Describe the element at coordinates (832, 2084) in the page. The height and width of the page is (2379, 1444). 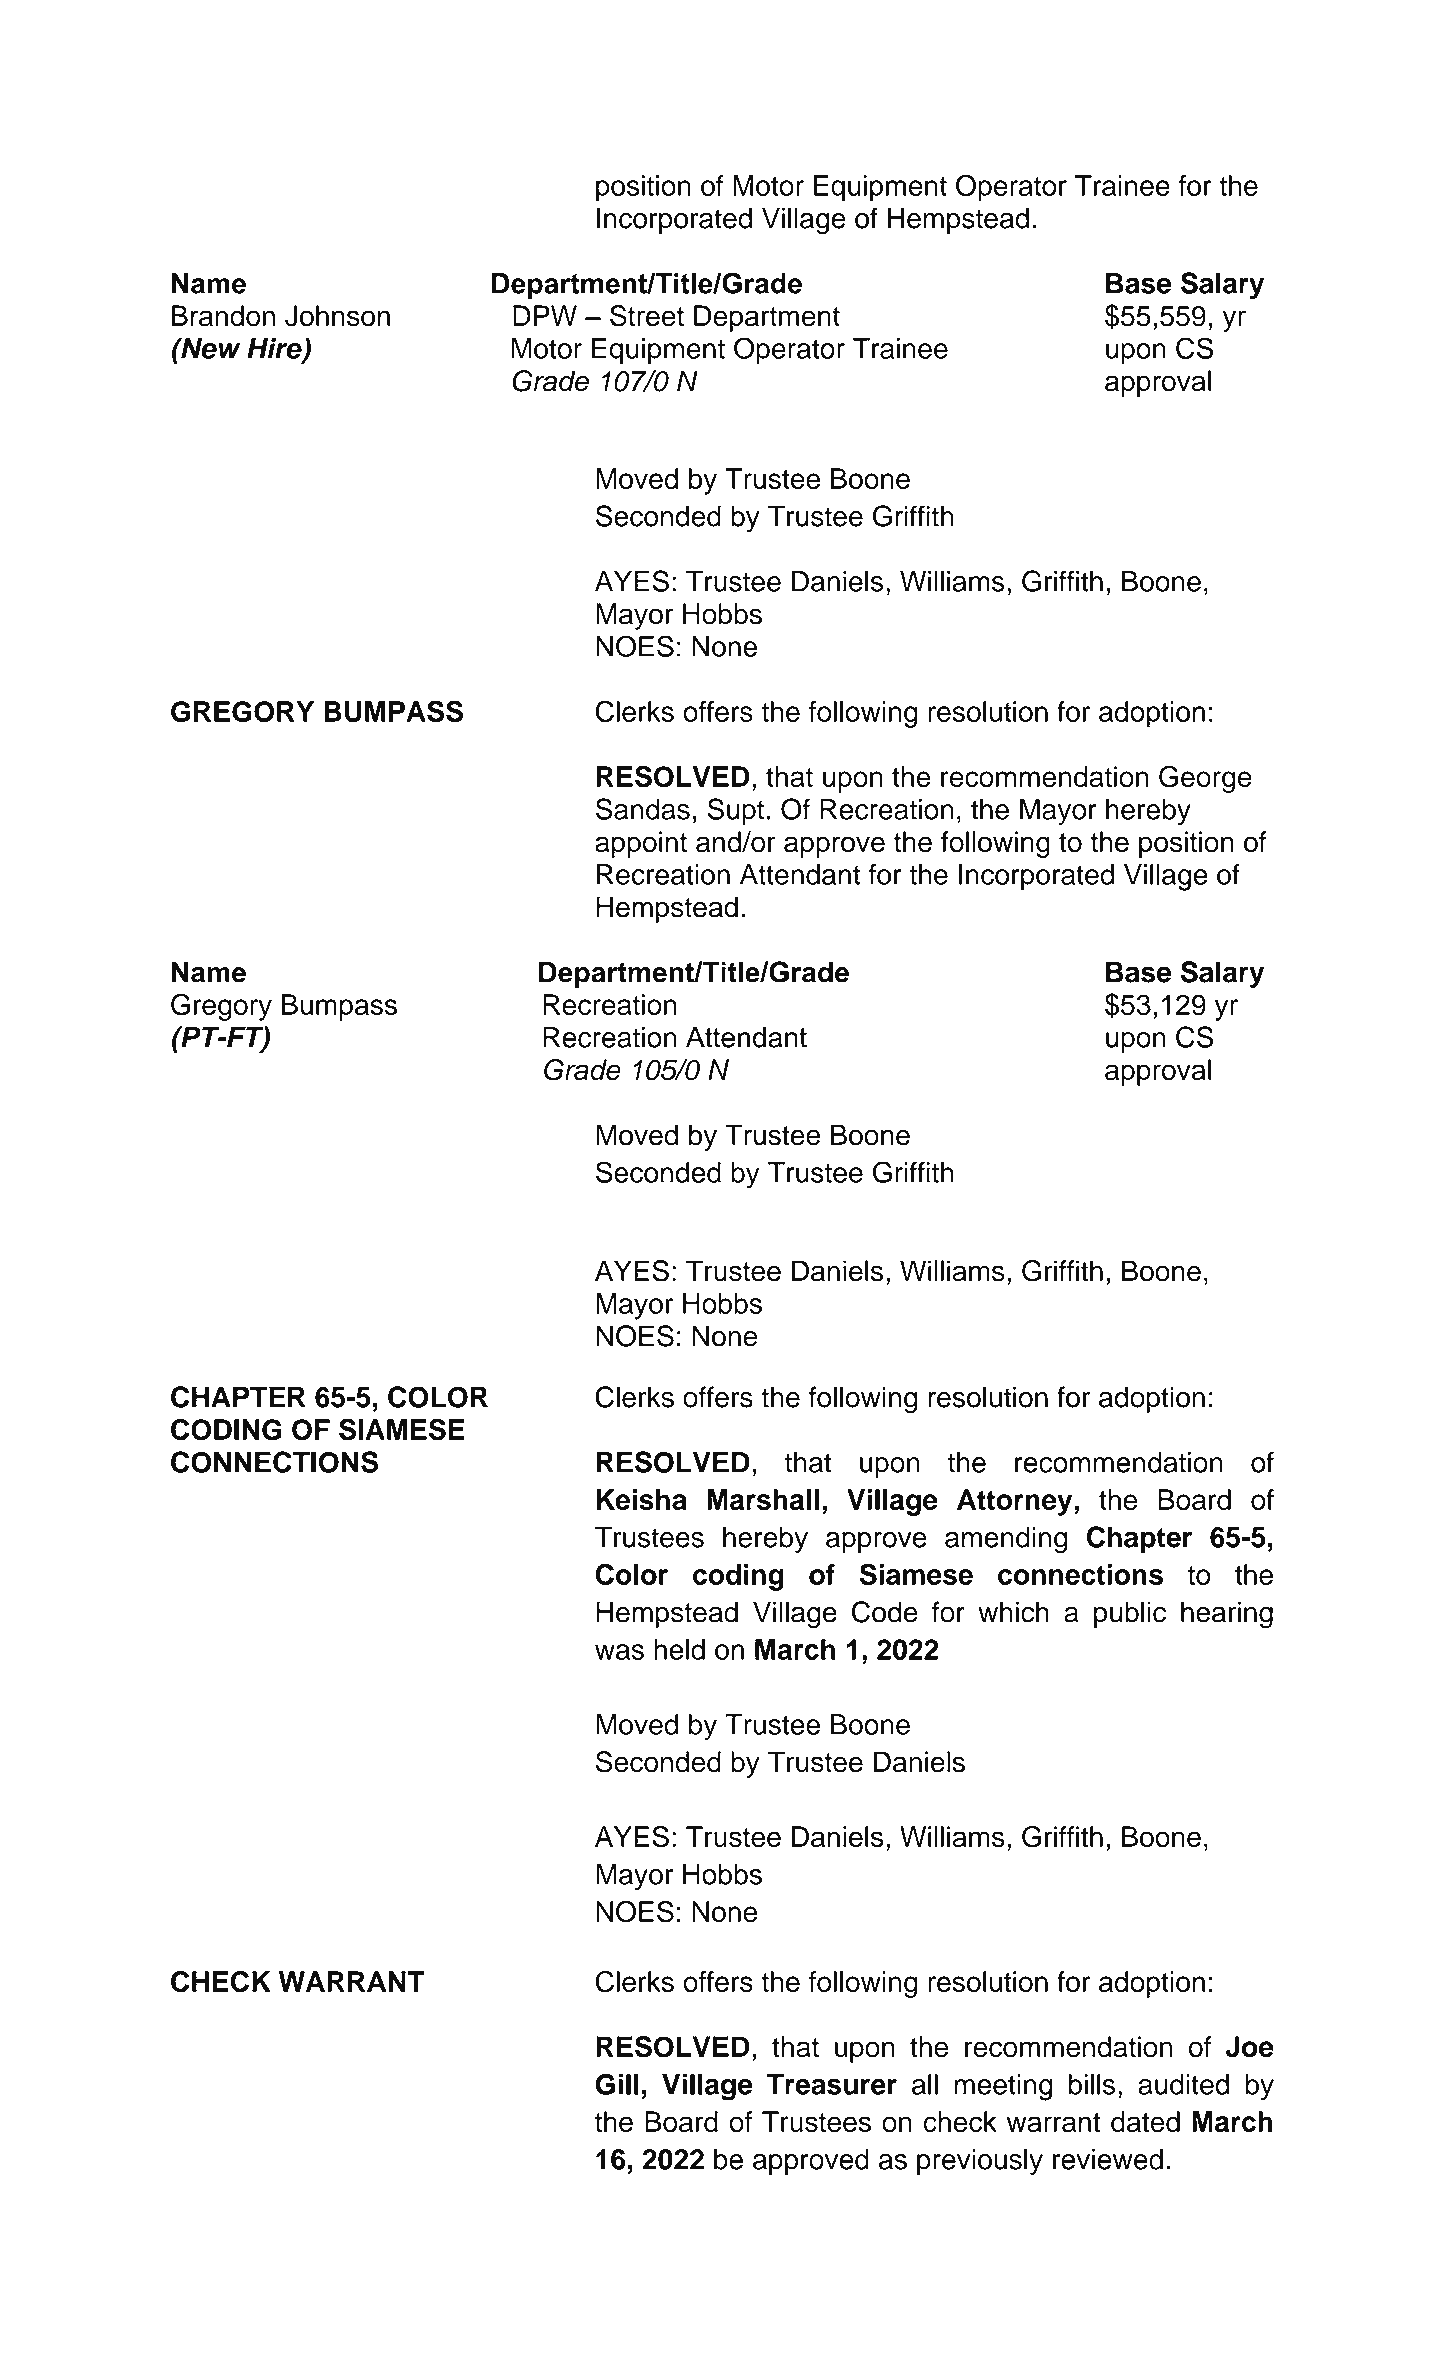
I see `Treasurer` at that location.
